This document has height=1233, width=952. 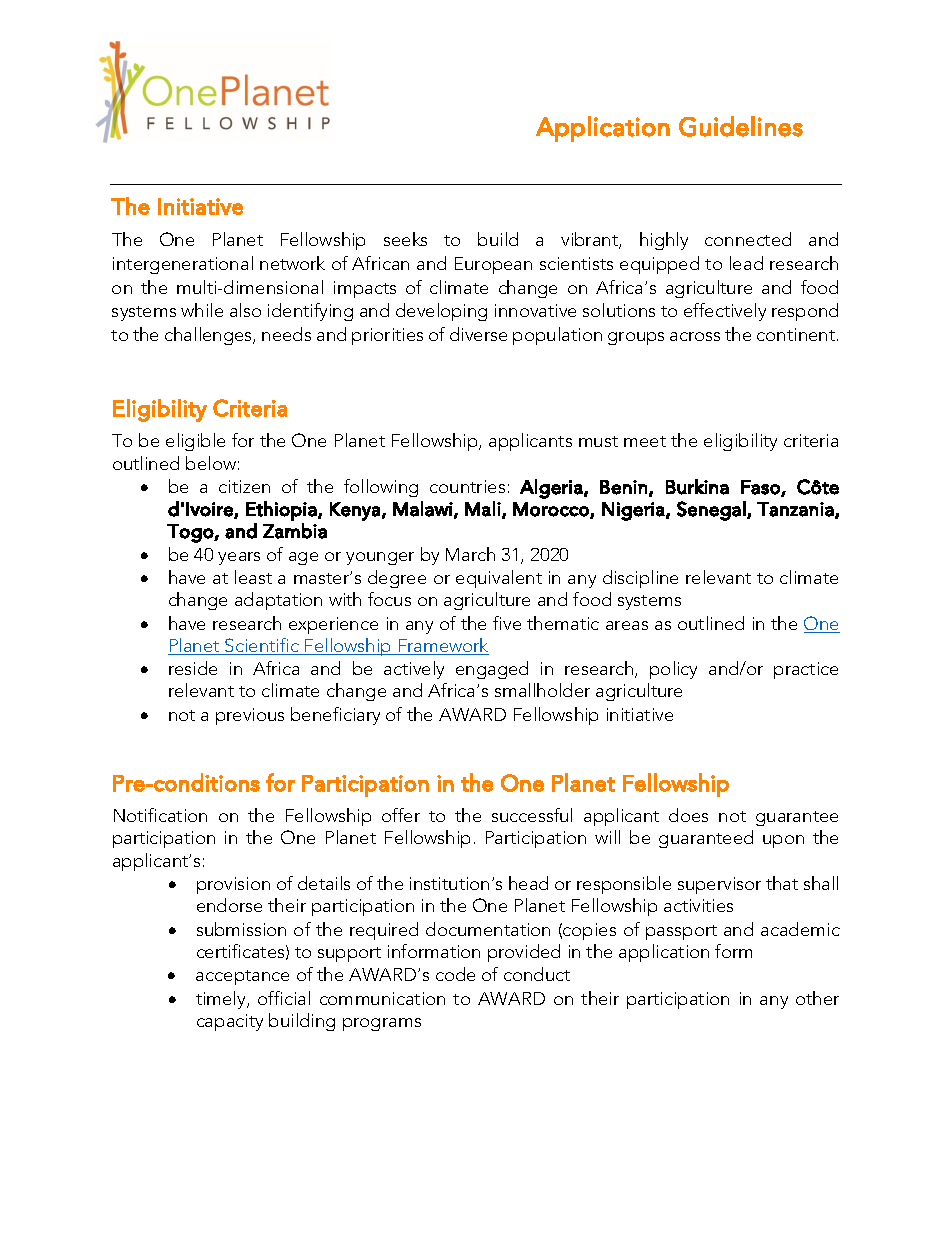 What do you see at coordinates (467, 486) in the document?
I see `countries` at bounding box center [467, 486].
